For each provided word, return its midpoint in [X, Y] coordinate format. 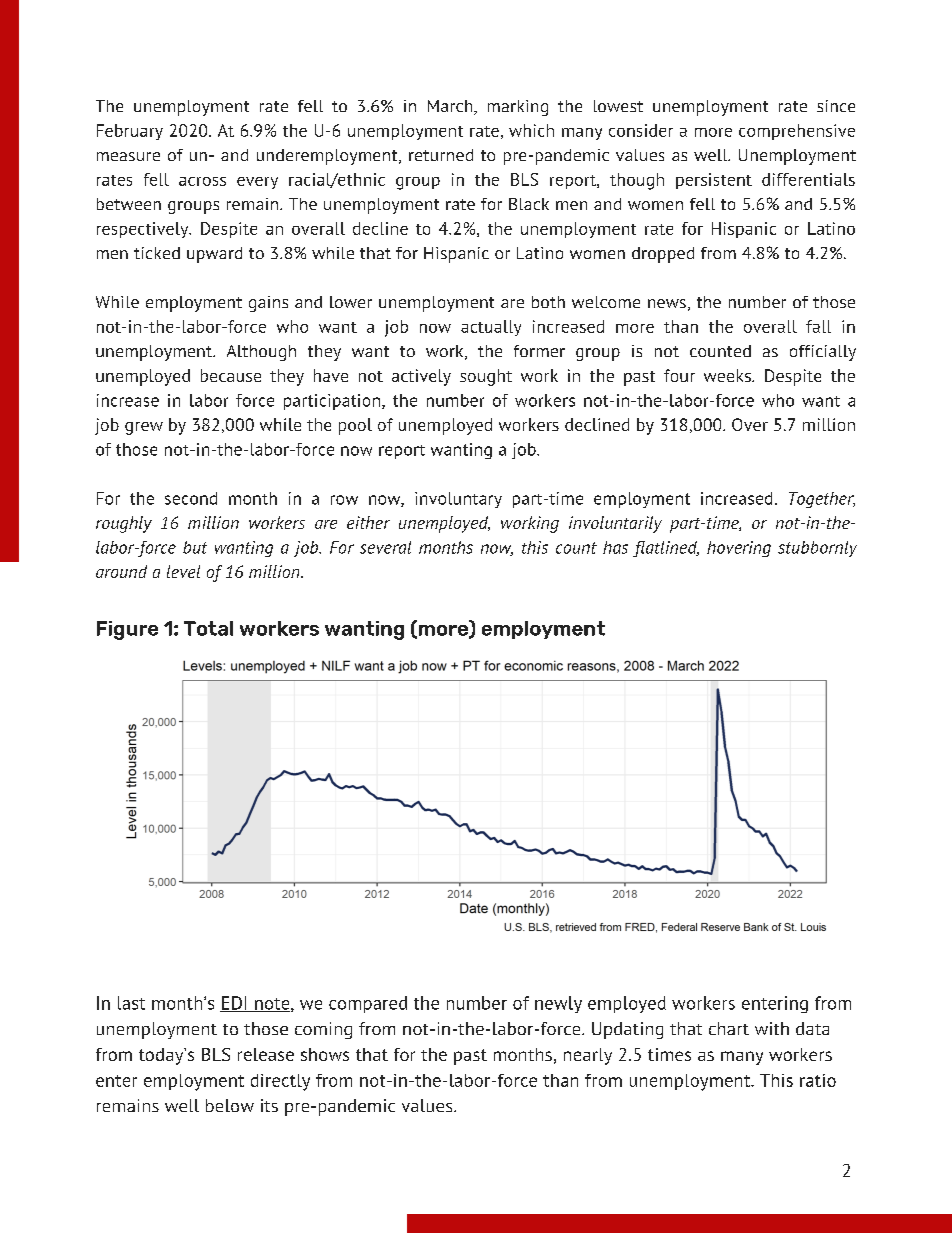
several [385, 547]
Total [208, 628]
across [202, 181]
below [230, 1105]
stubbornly [817, 549]
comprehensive [797, 132]
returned [441, 155]
